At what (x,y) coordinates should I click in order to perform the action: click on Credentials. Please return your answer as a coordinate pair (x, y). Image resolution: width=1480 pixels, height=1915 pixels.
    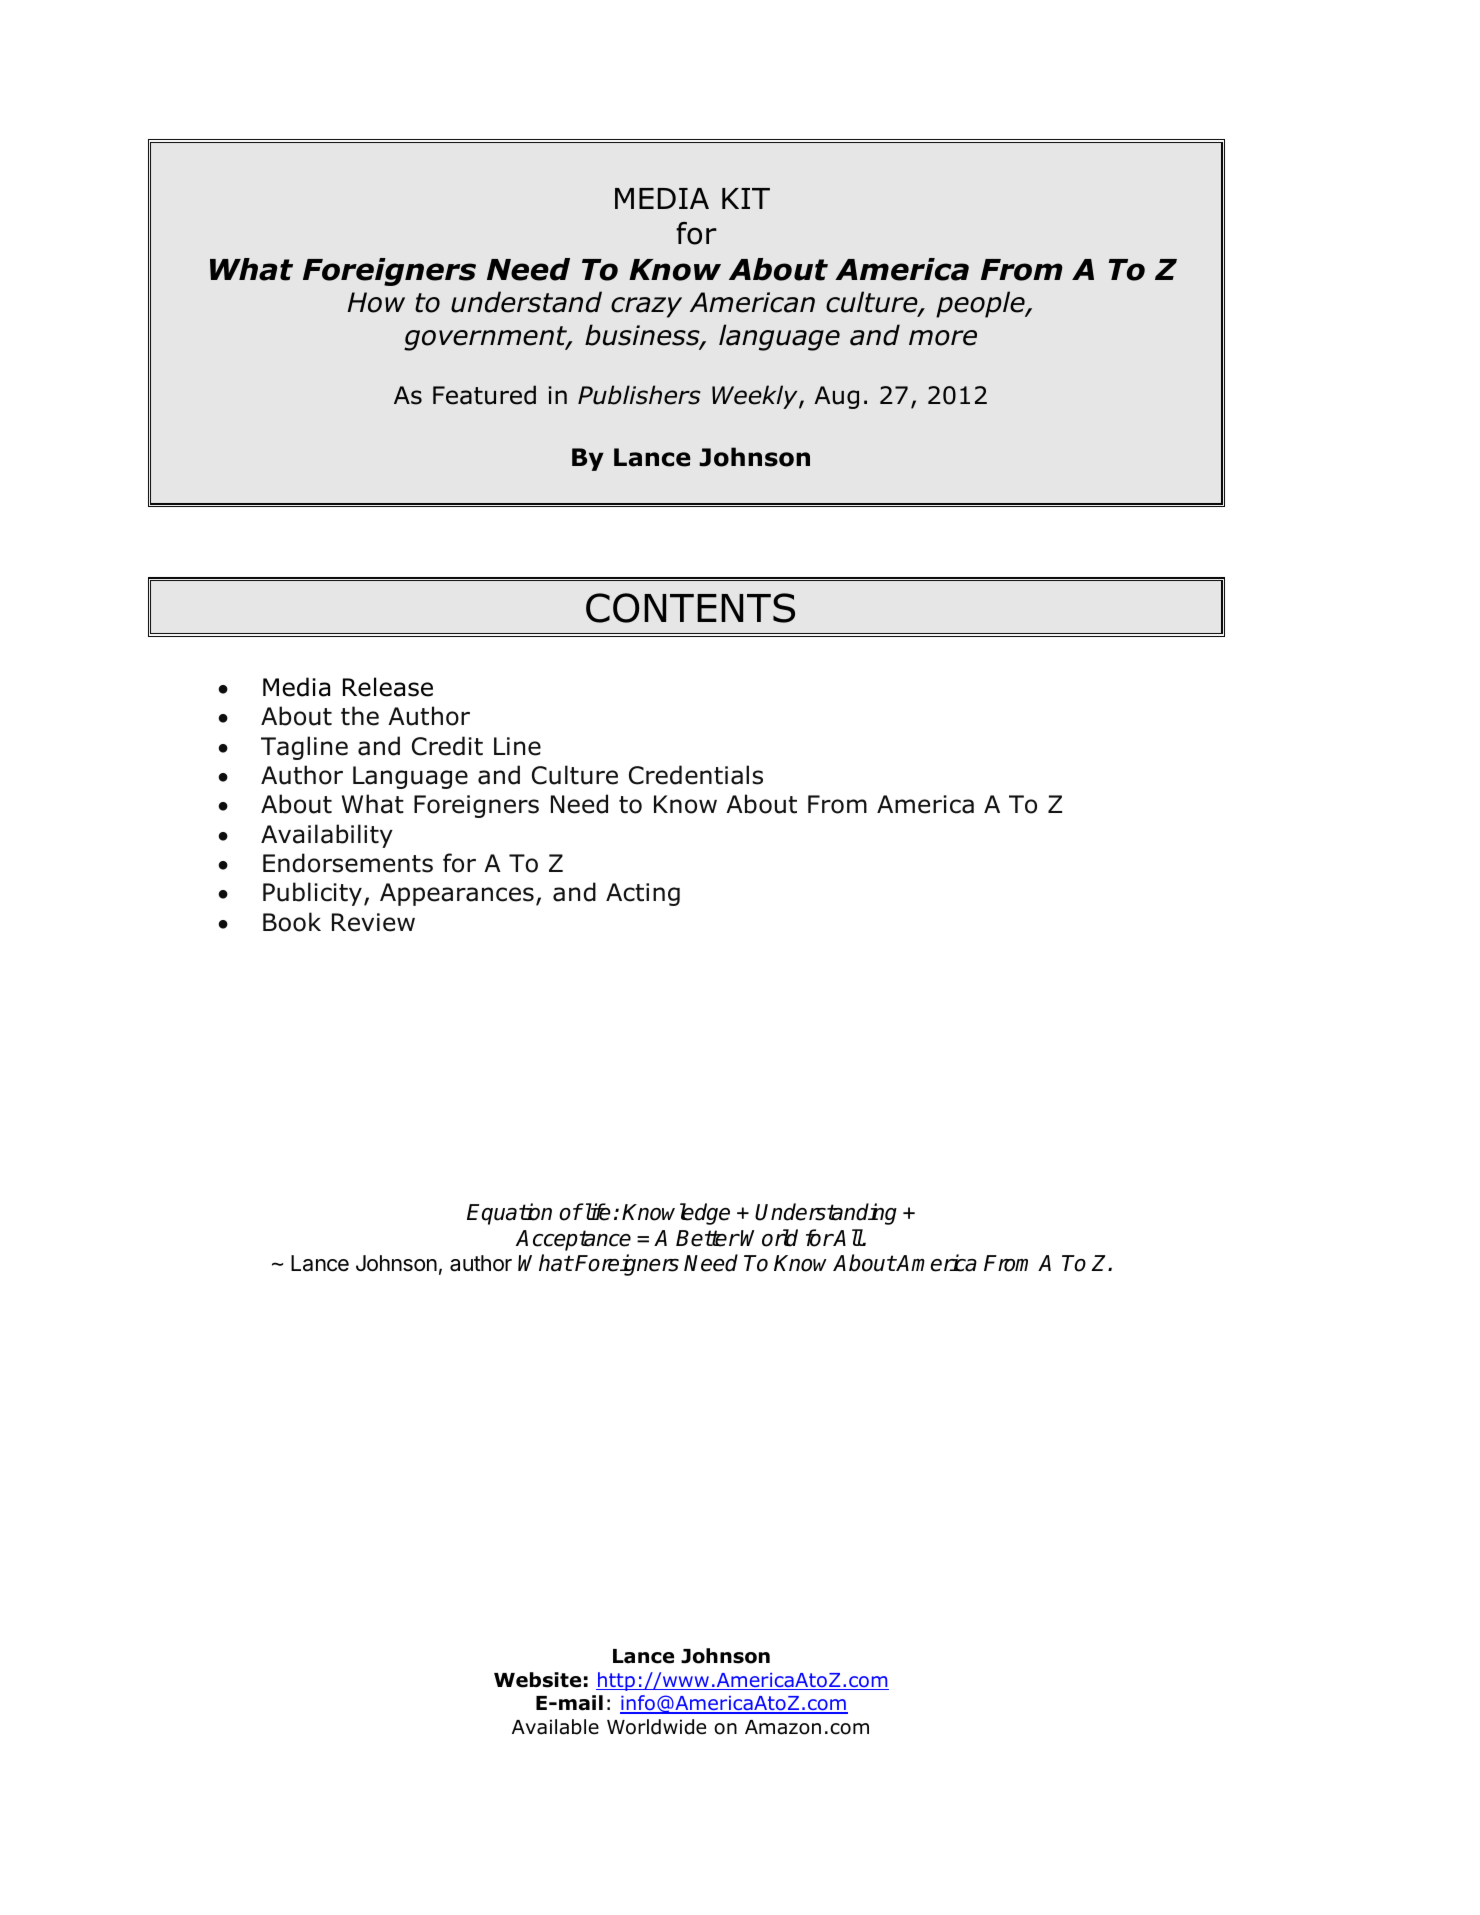
    Looking at the image, I should click on (696, 775).
